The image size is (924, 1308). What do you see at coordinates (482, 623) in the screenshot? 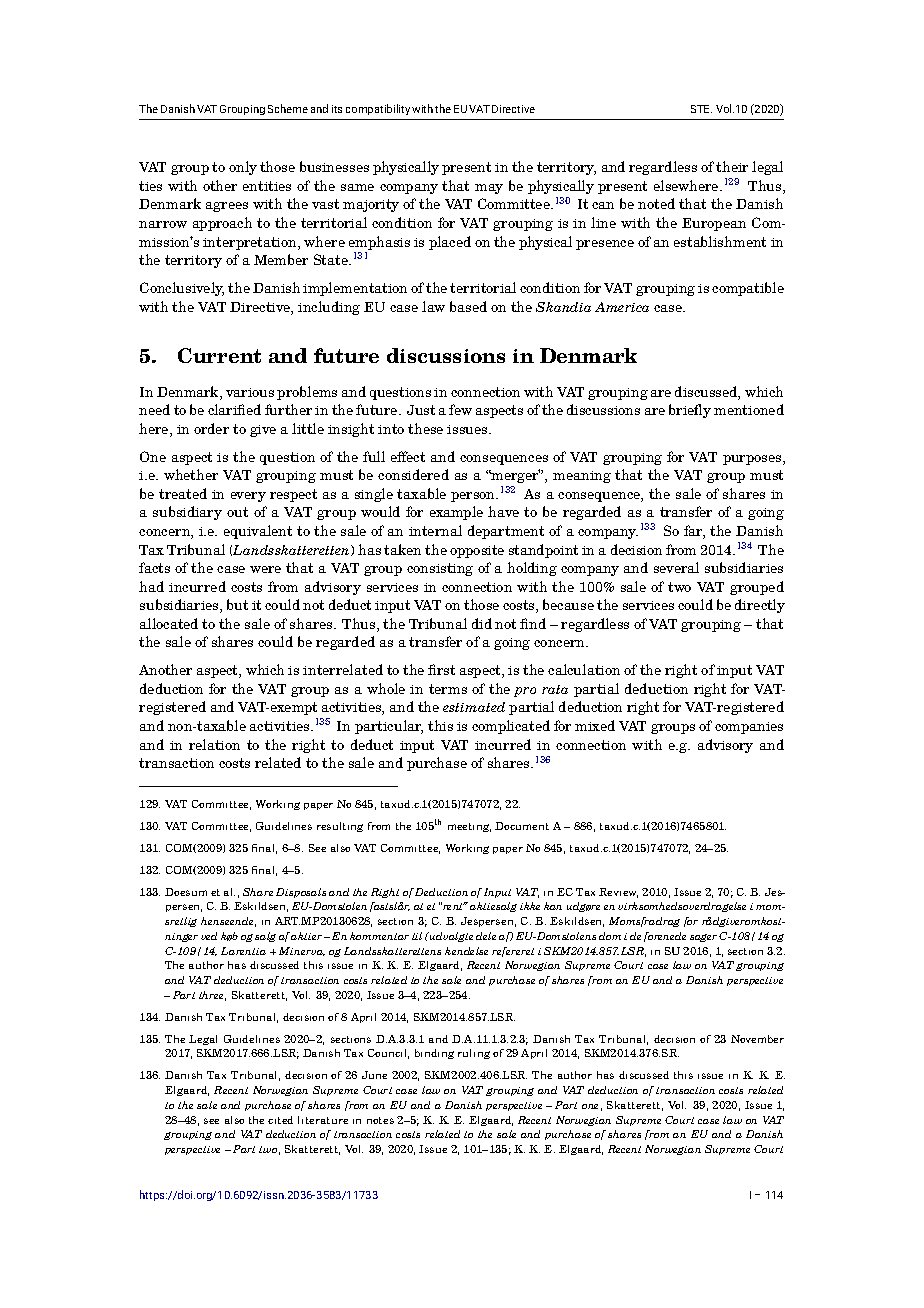
I see `did` at bounding box center [482, 623].
